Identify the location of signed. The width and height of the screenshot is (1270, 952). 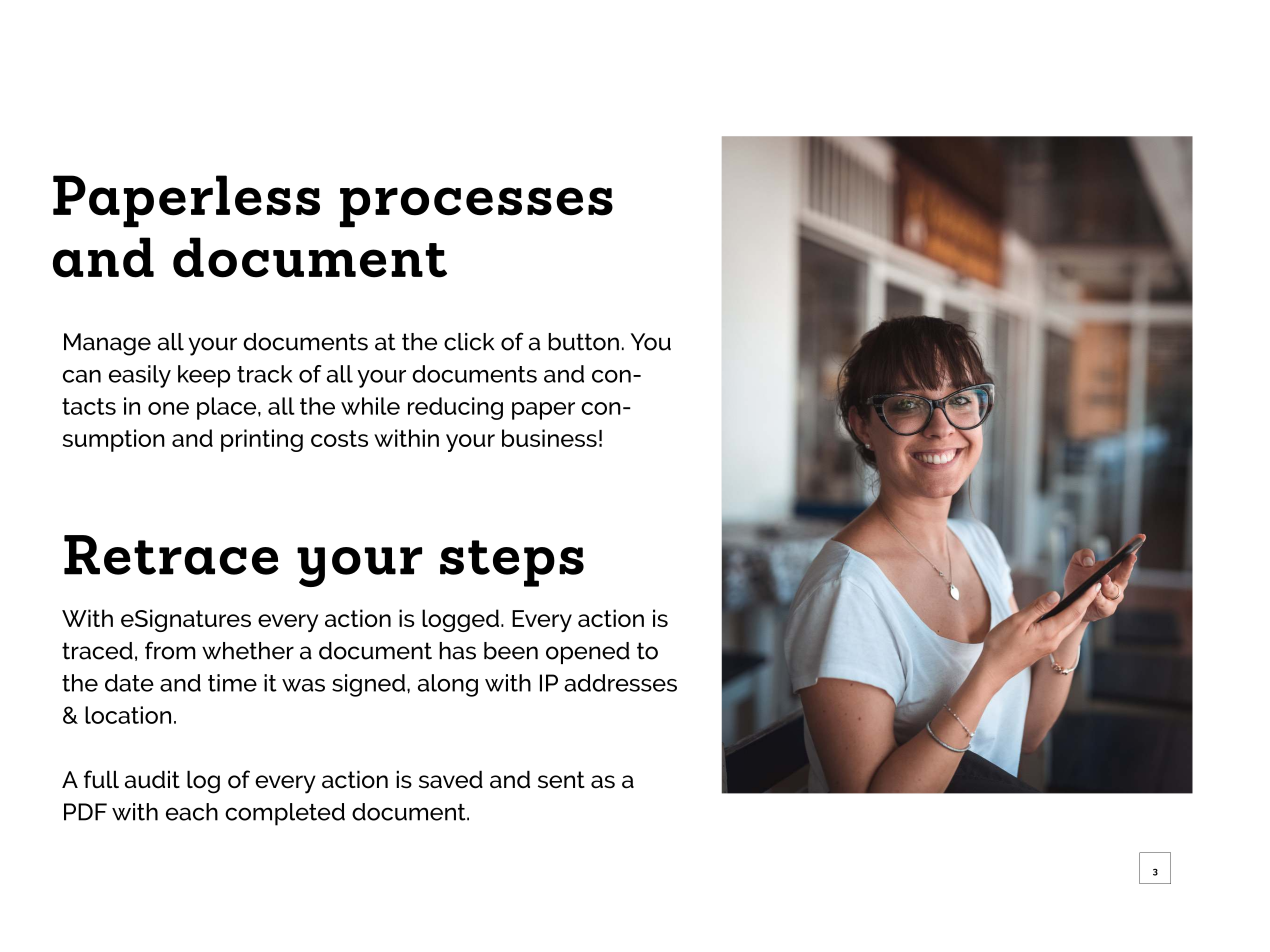
(368, 685).
